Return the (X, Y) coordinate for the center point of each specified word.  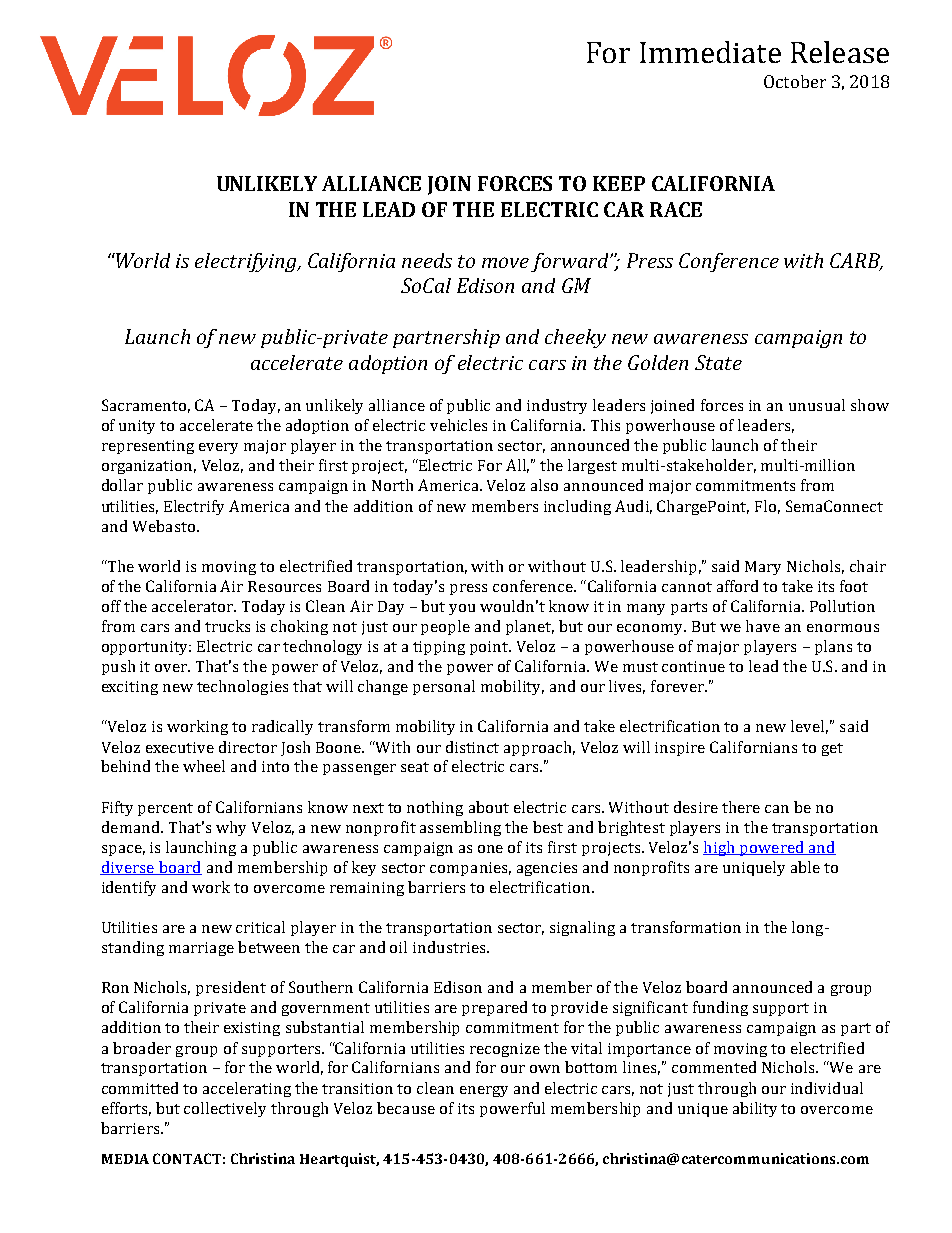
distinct (472, 747)
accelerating (247, 1089)
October (795, 81)
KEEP (619, 183)
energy (484, 1091)
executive (180, 747)
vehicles (458, 425)
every (218, 448)
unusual (817, 405)
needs (427, 260)
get (832, 749)
